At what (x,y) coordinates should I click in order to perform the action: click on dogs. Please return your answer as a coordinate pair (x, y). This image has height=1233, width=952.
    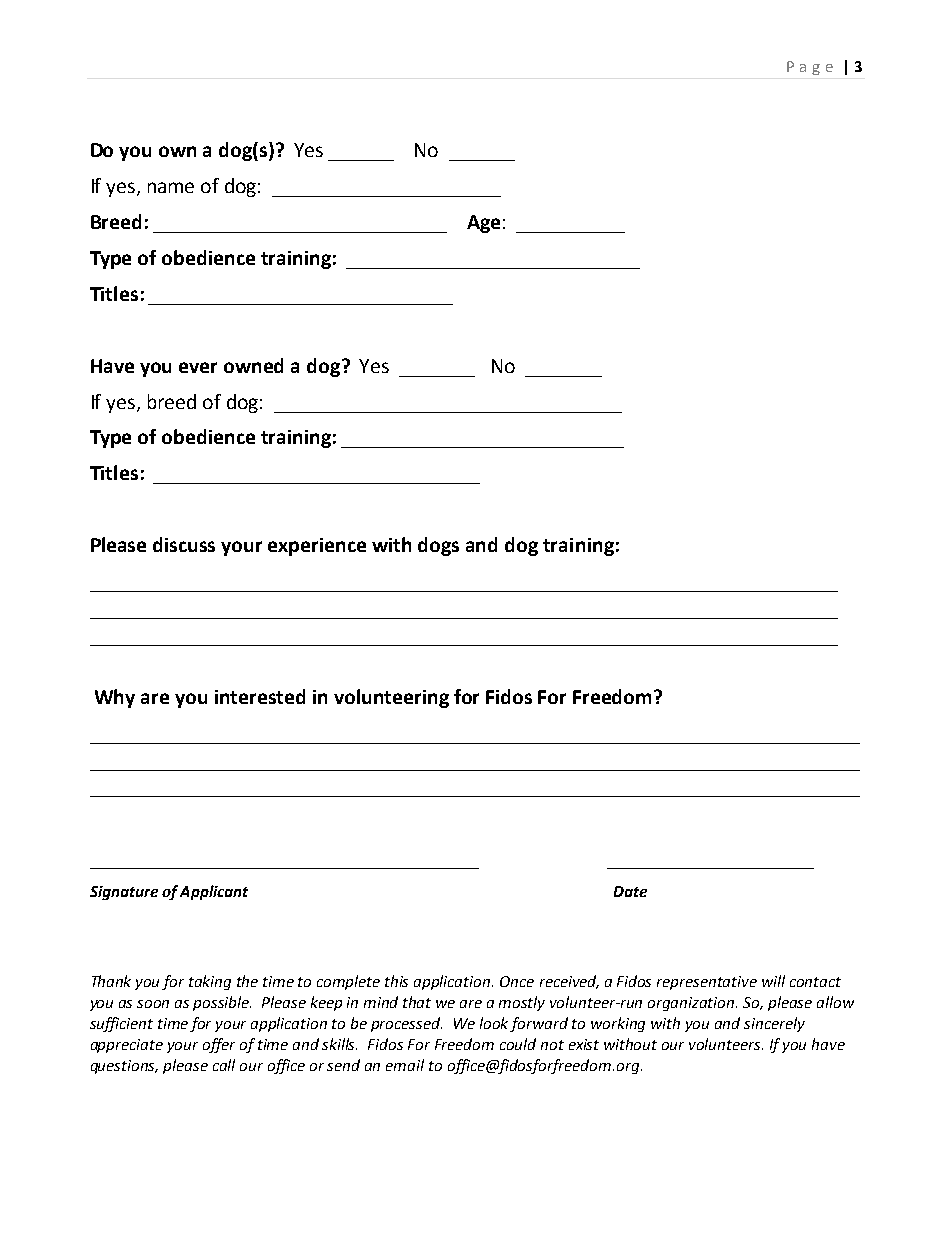
    Looking at the image, I should click on (438, 546).
